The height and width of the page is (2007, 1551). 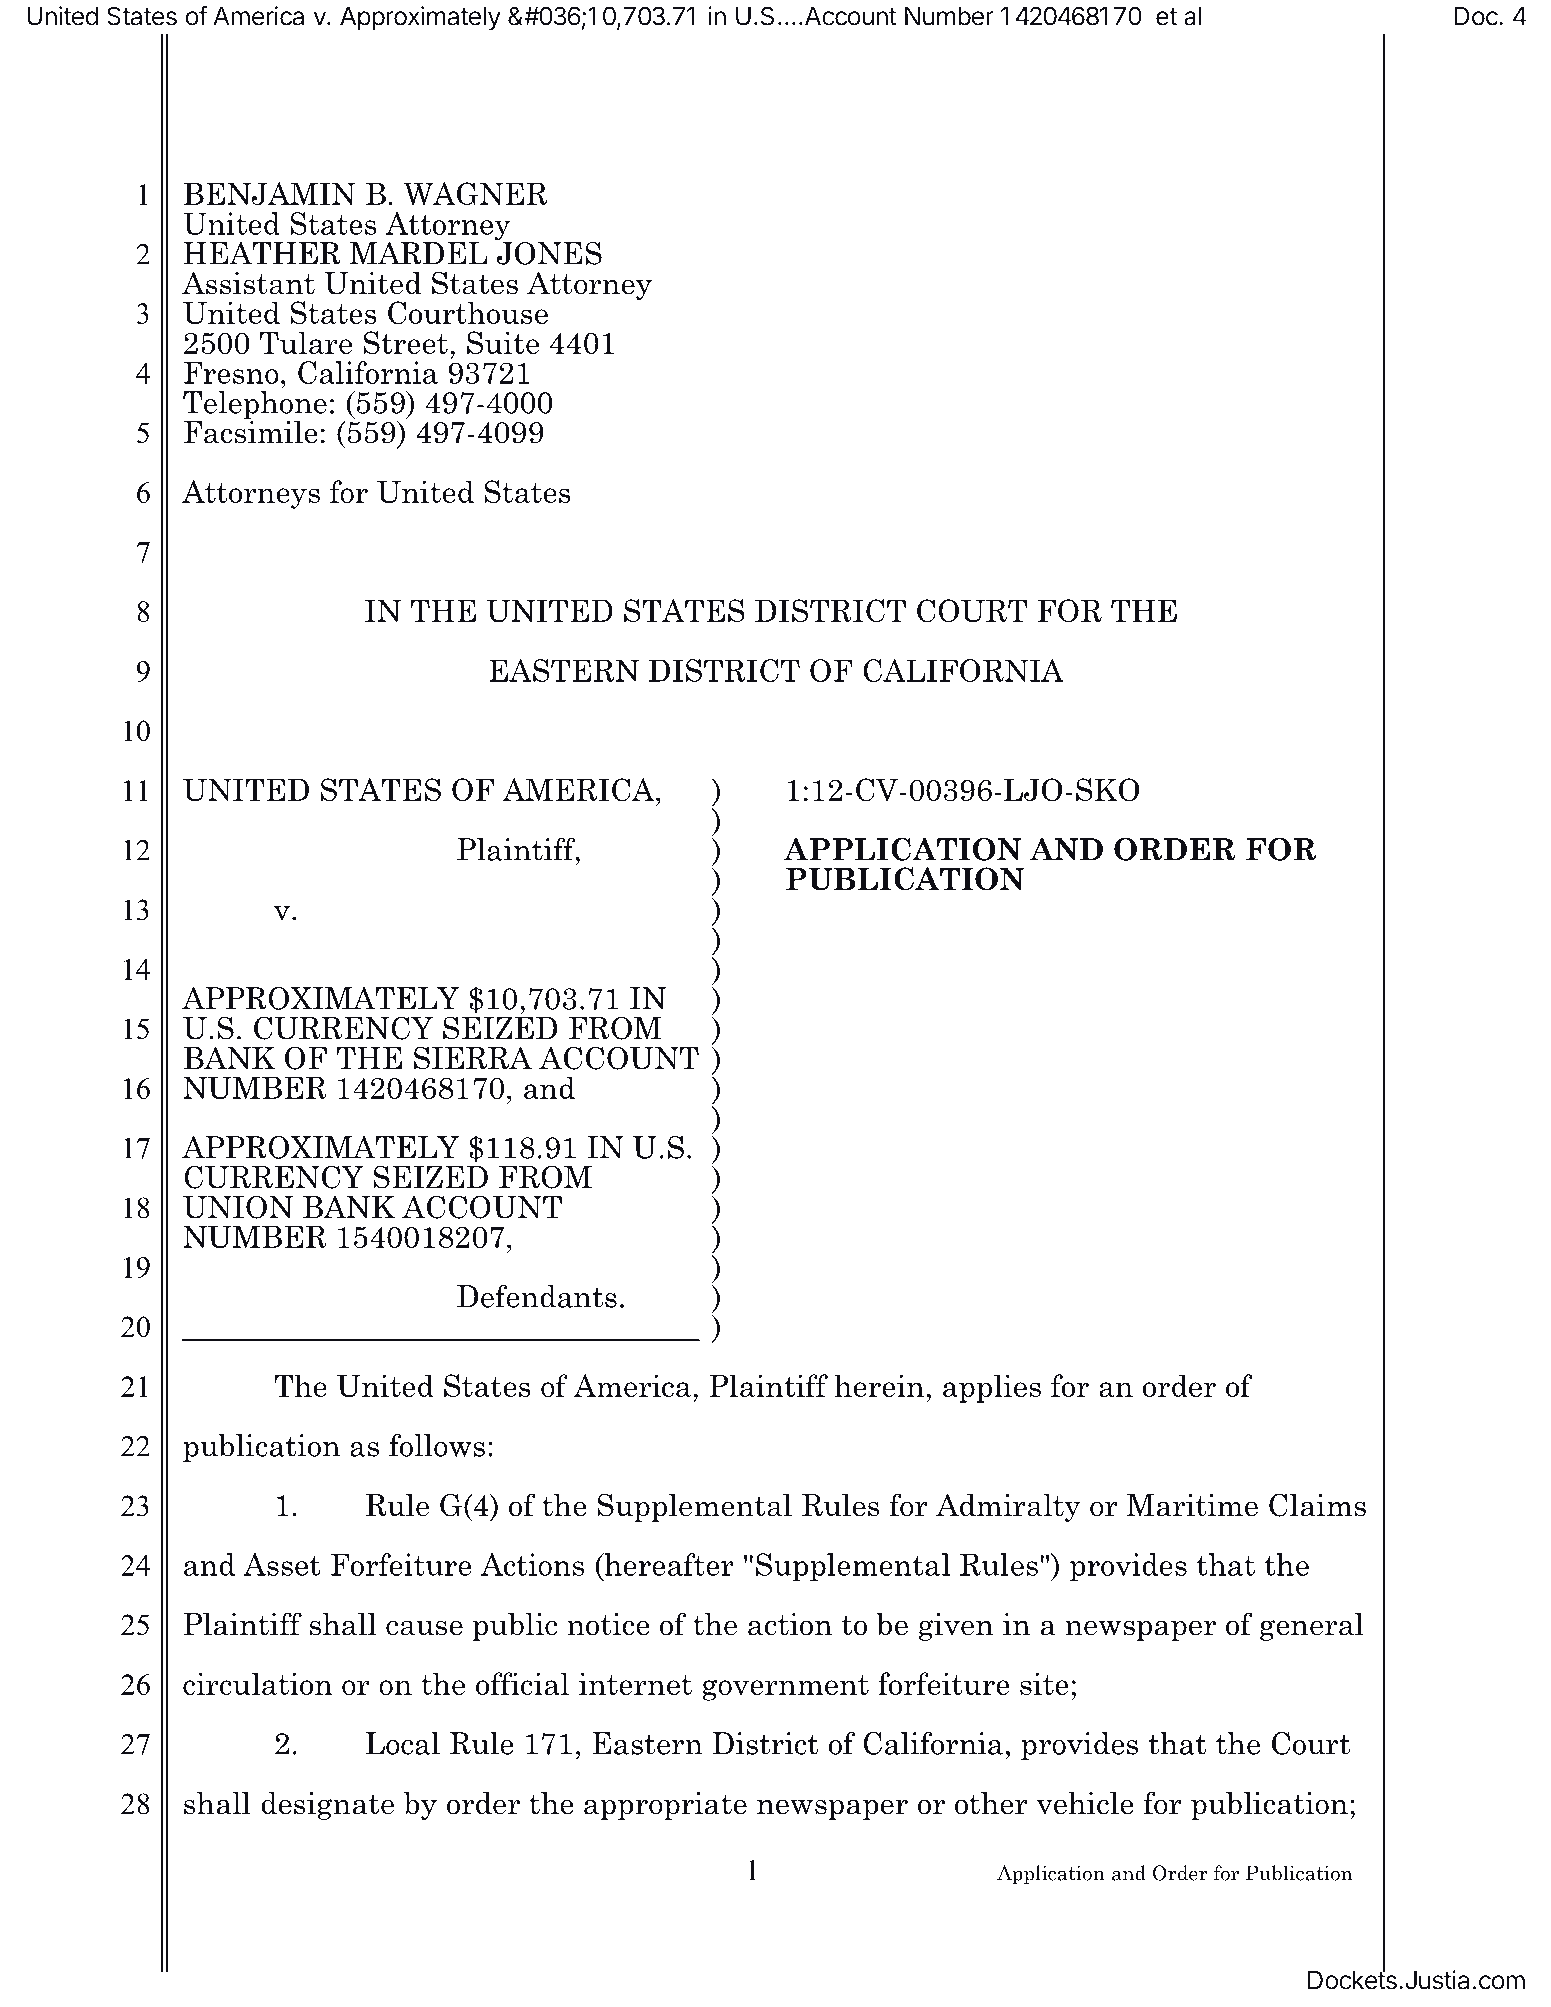 I want to click on applies, so click(x=992, y=1388).
